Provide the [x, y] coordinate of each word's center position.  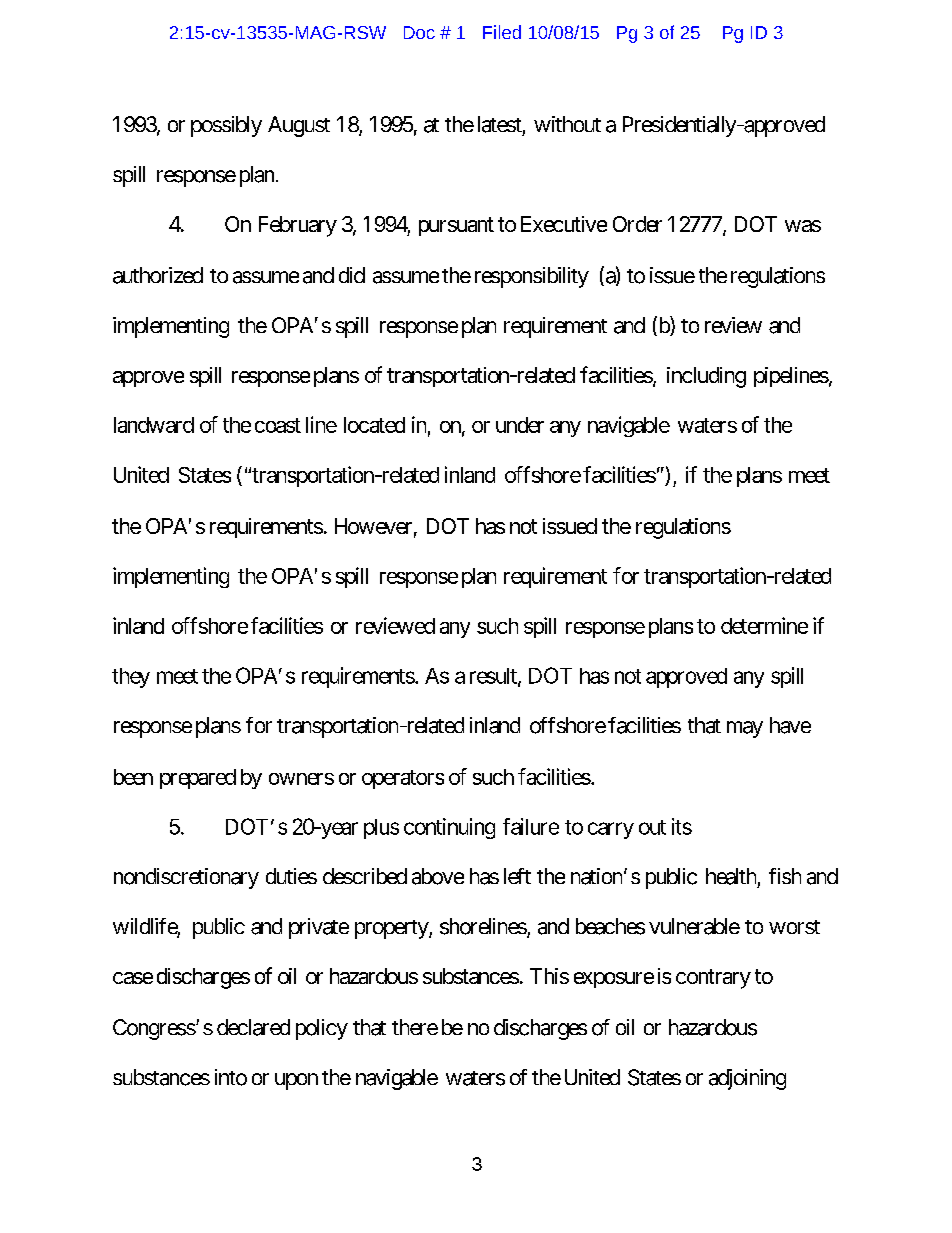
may [745, 729]
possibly [226, 126]
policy [322, 1029]
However [373, 526]
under [520, 425]
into [231, 1077]
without [567, 124]
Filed [502, 32]
